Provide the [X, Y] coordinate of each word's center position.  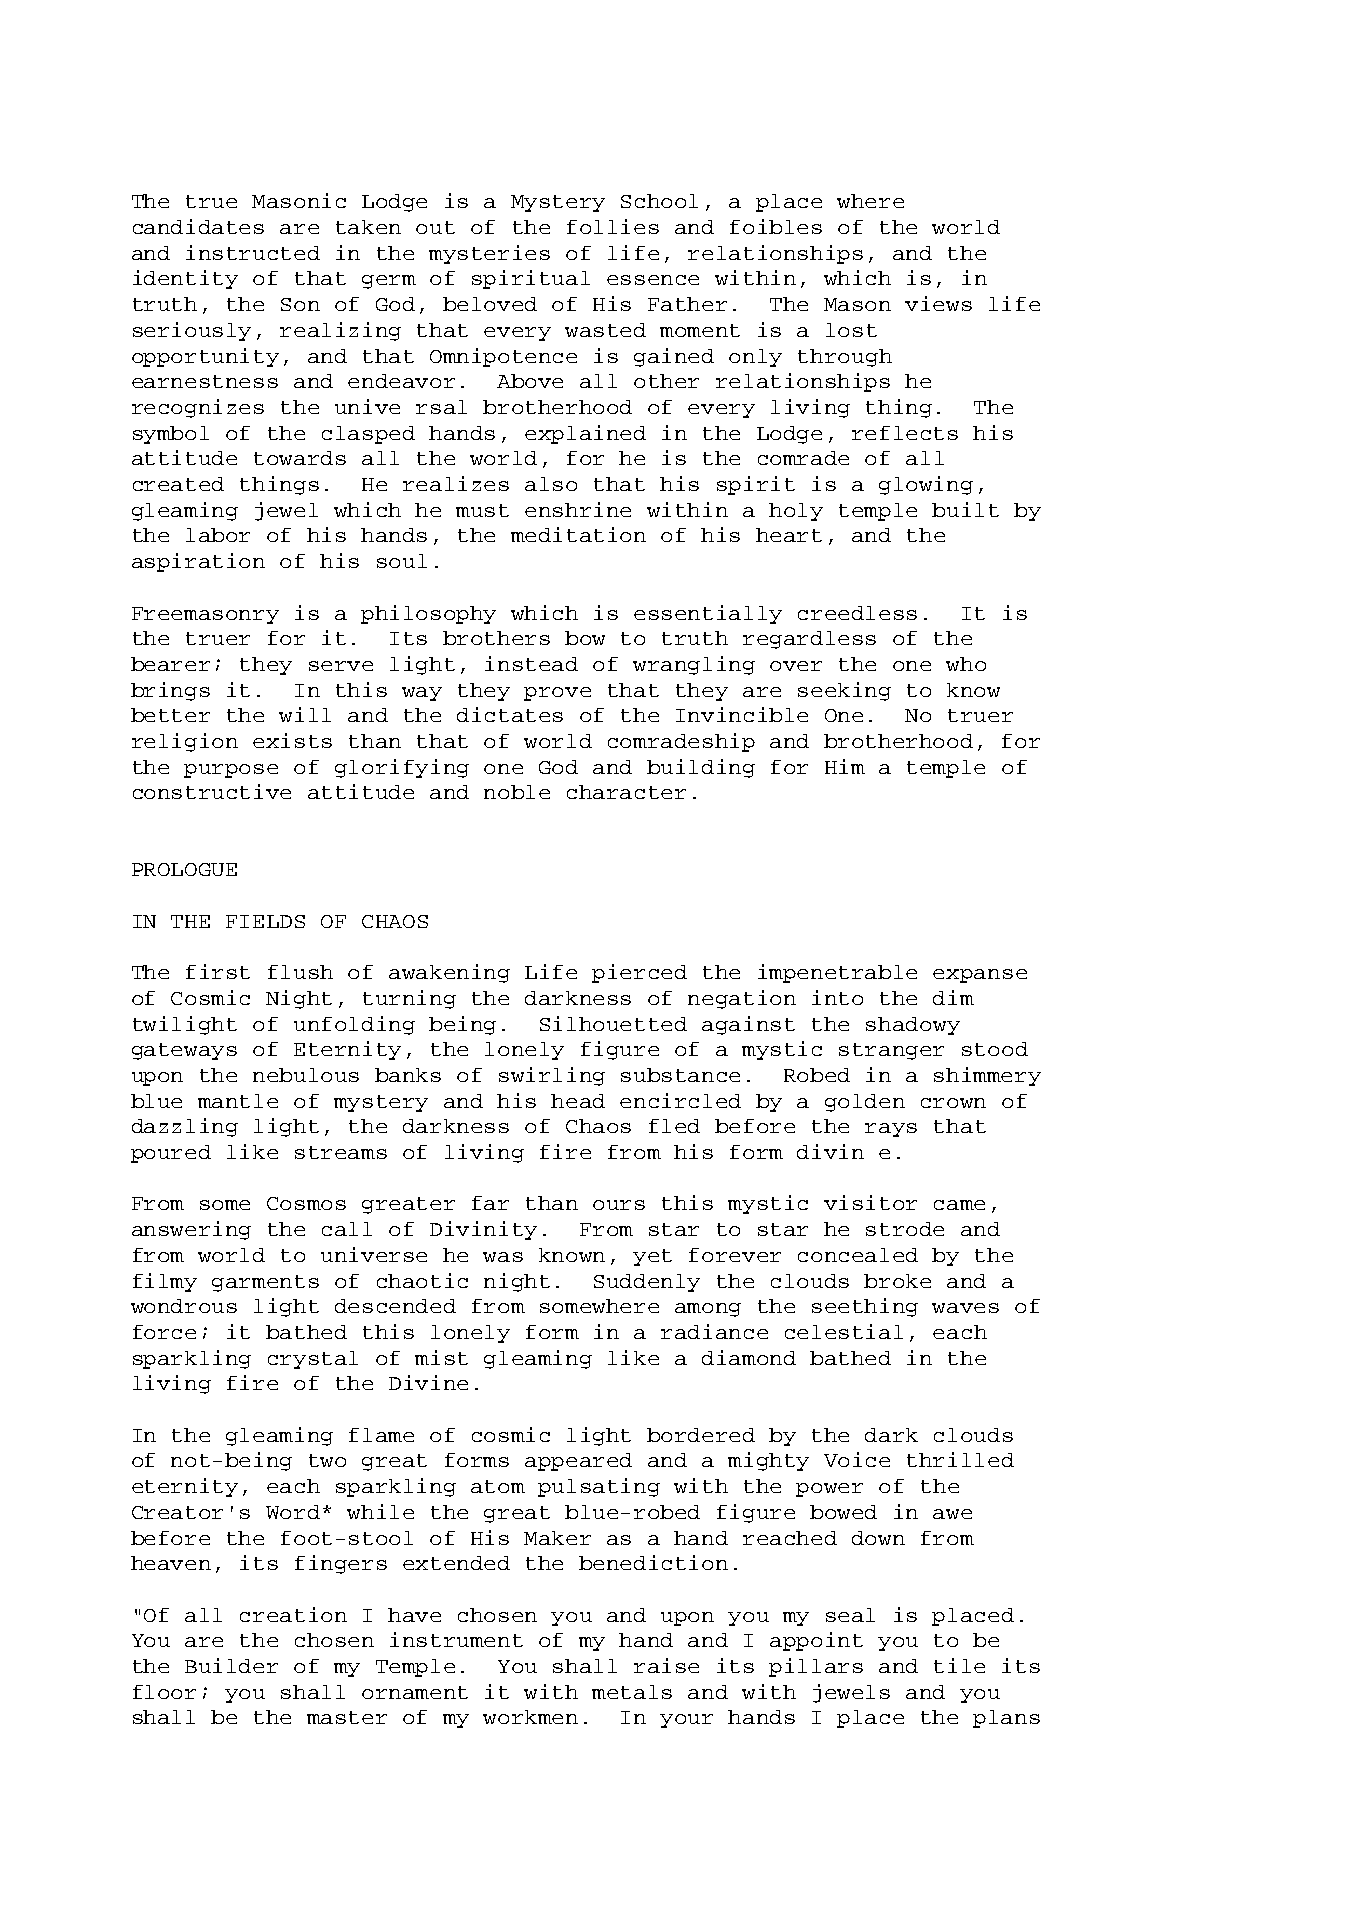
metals [632, 1692]
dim [953, 997]
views [938, 303]
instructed [253, 252]
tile [959, 1665]
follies [613, 226]
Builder [231, 1665]
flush [300, 972]
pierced [639, 973]
